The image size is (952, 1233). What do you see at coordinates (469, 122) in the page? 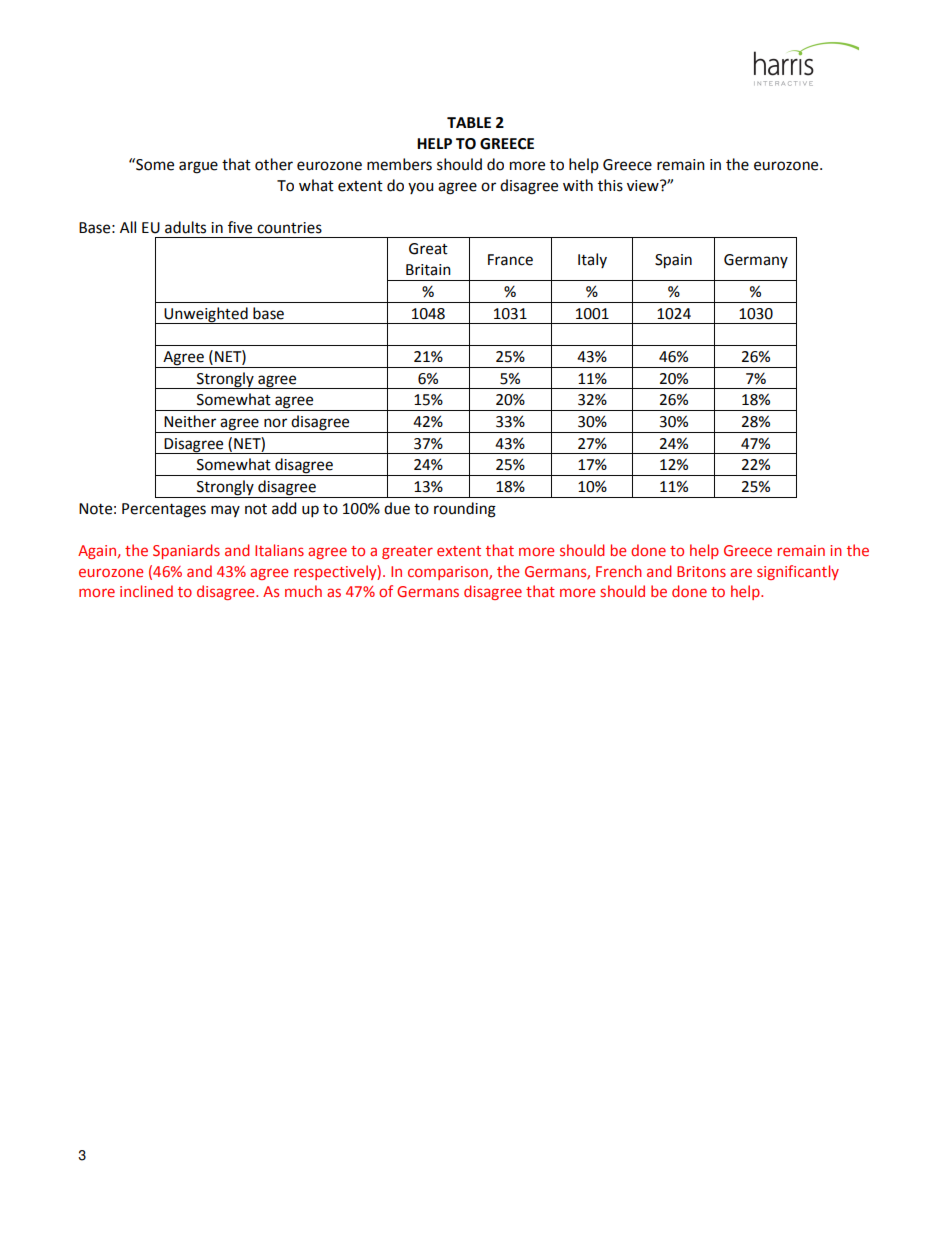
I see `TABLE` at bounding box center [469, 122].
